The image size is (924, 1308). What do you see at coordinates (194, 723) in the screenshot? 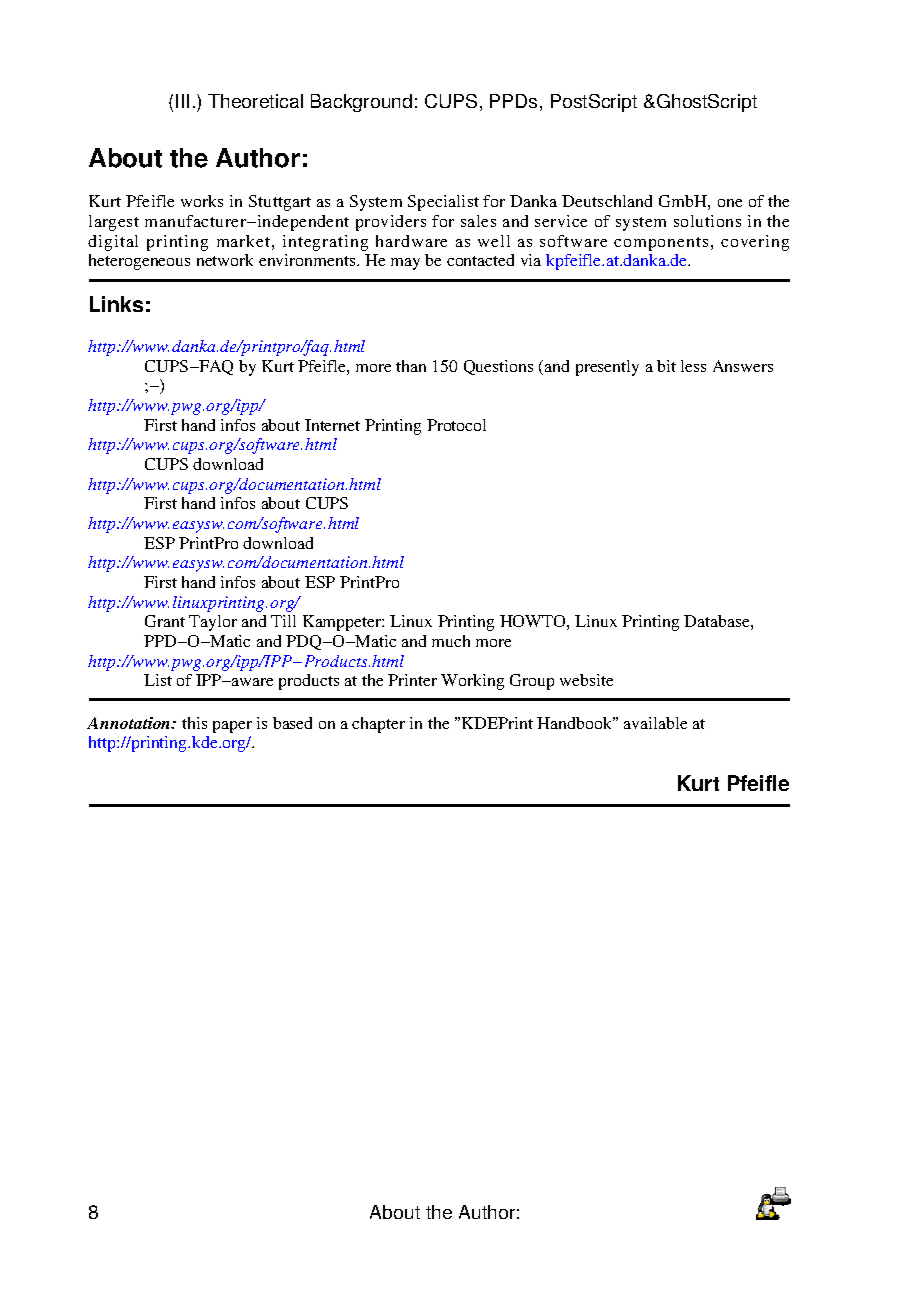
I see `this` at bounding box center [194, 723].
